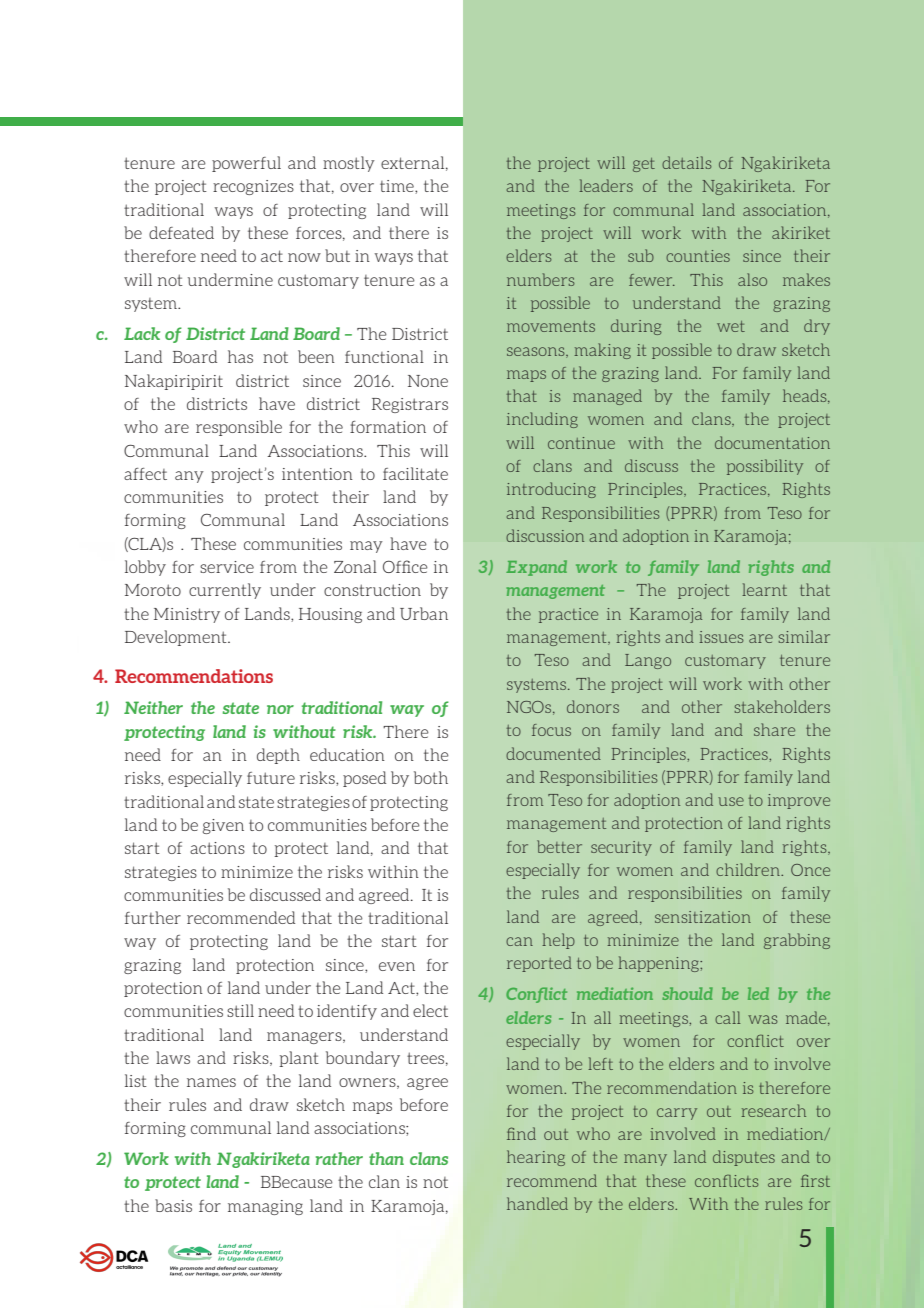  What do you see at coordinates (551, 490) in the screenshot?
I see `introducing` at bounding box center [551, 490].
